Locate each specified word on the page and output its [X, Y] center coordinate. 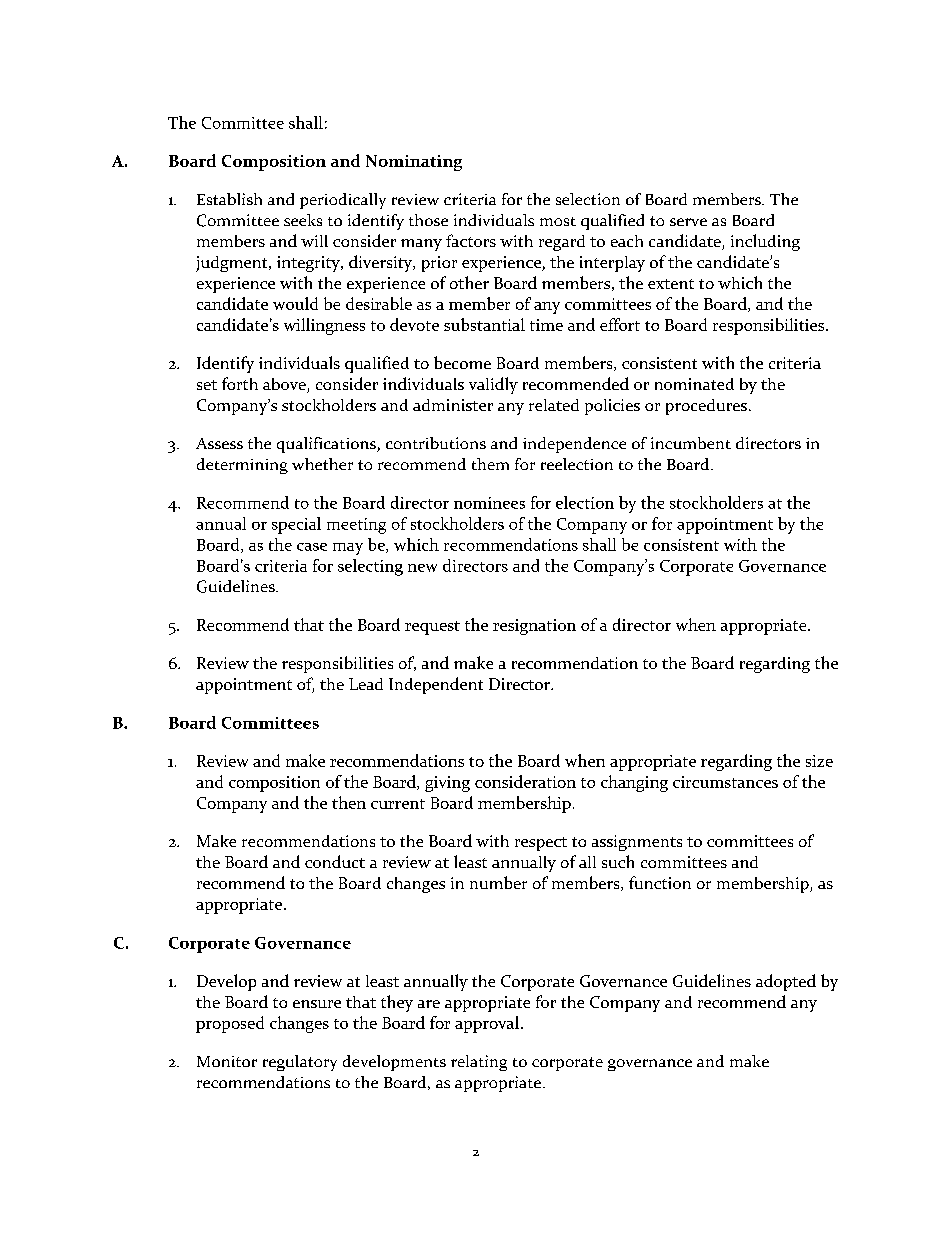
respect [541, 844]
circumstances [725, 782]
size [819, 761]
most [558, 221]
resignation [534, 627]
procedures [706, 407]
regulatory [300, 1063]
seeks [303, 220]
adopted [786, 982]
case [312, 547]
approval [488, 1024]
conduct [335, 861]
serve [688, 222]
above [285, 385]
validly [493, 385]
